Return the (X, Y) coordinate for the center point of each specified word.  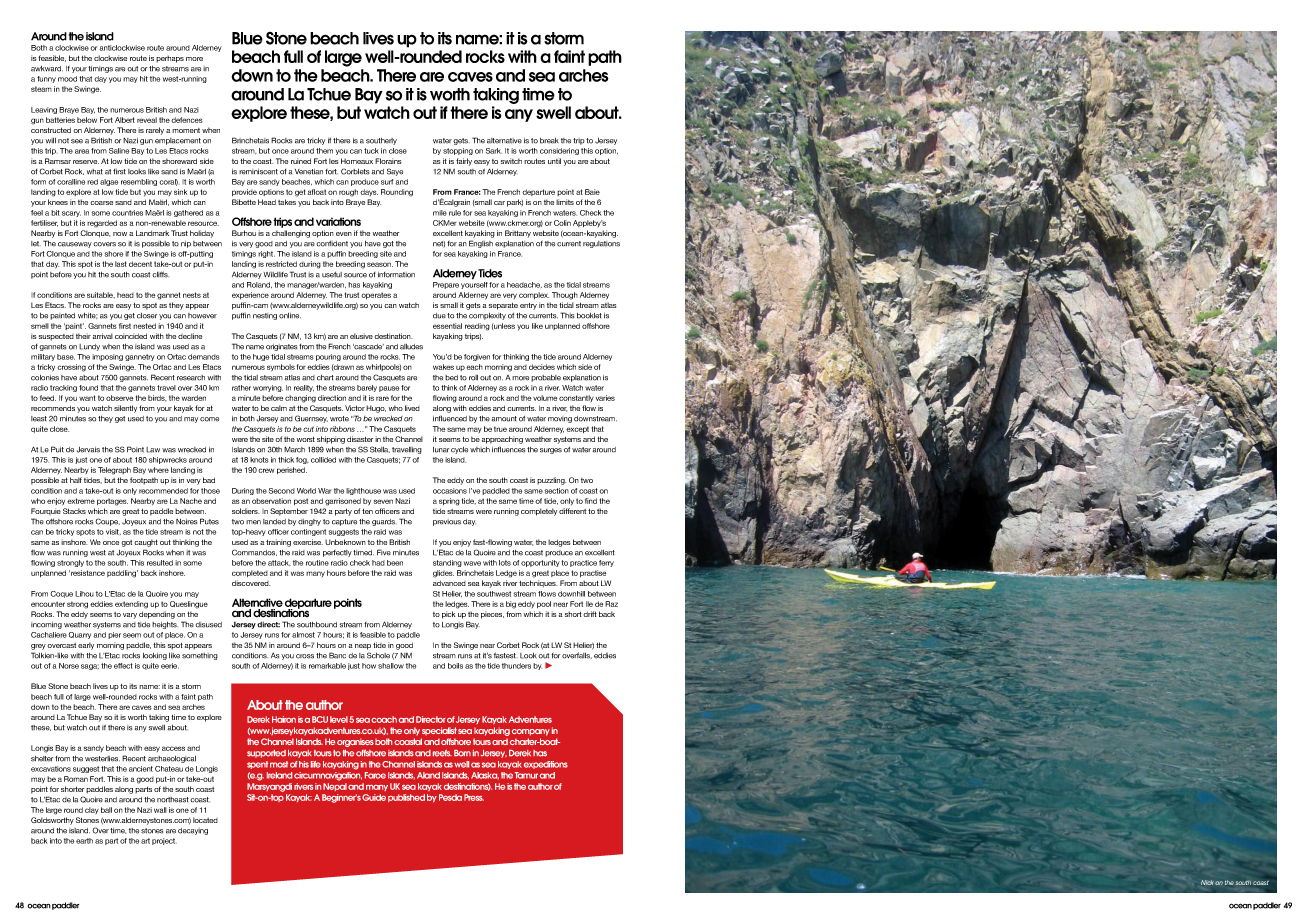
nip (186, 244)
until (554, 161)
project (164, 841)
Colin (562, 223)
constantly (576, 398)
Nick (1207, 882)
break (549, 141)
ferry (606, 563)
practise (593, 573)
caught (146, 543)
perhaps (170, 59)
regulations (601, 244)
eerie (170, 666)
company (531, 732)
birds (157, 398)
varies (605, 398)
